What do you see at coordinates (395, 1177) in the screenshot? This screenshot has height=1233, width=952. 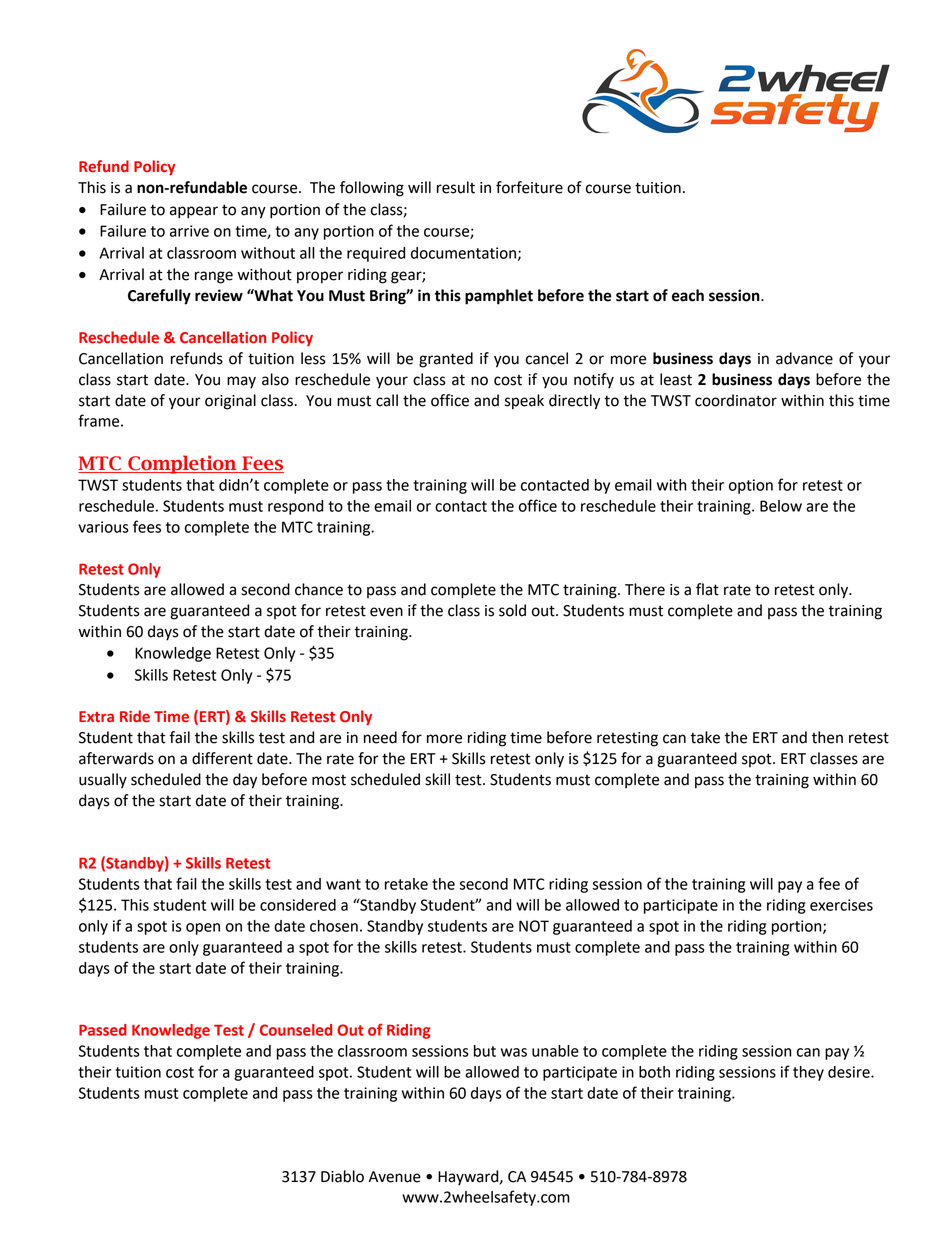 I see `Avenue` at bounding box center [395, 1177].
